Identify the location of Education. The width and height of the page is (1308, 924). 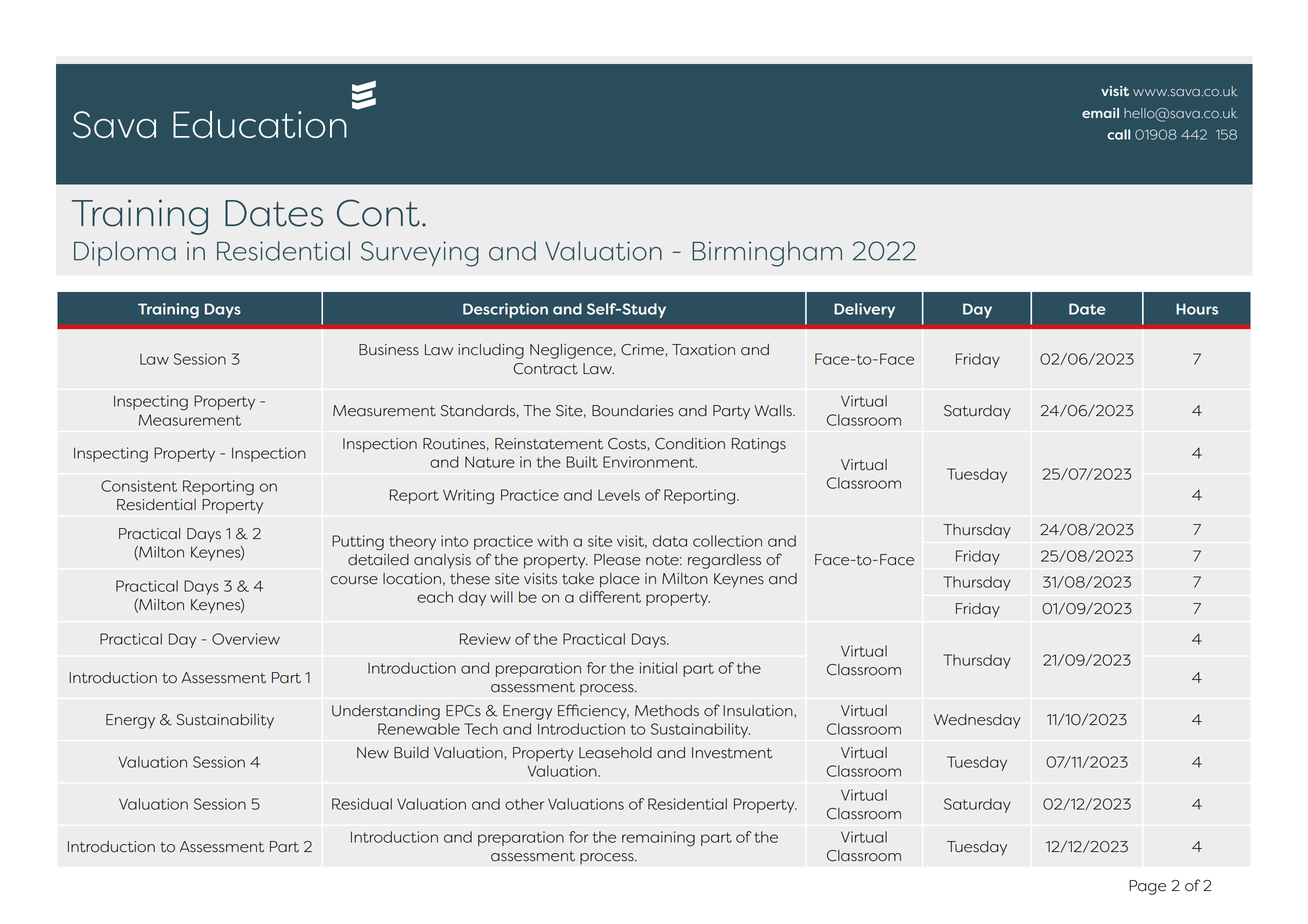
(260, 124).
